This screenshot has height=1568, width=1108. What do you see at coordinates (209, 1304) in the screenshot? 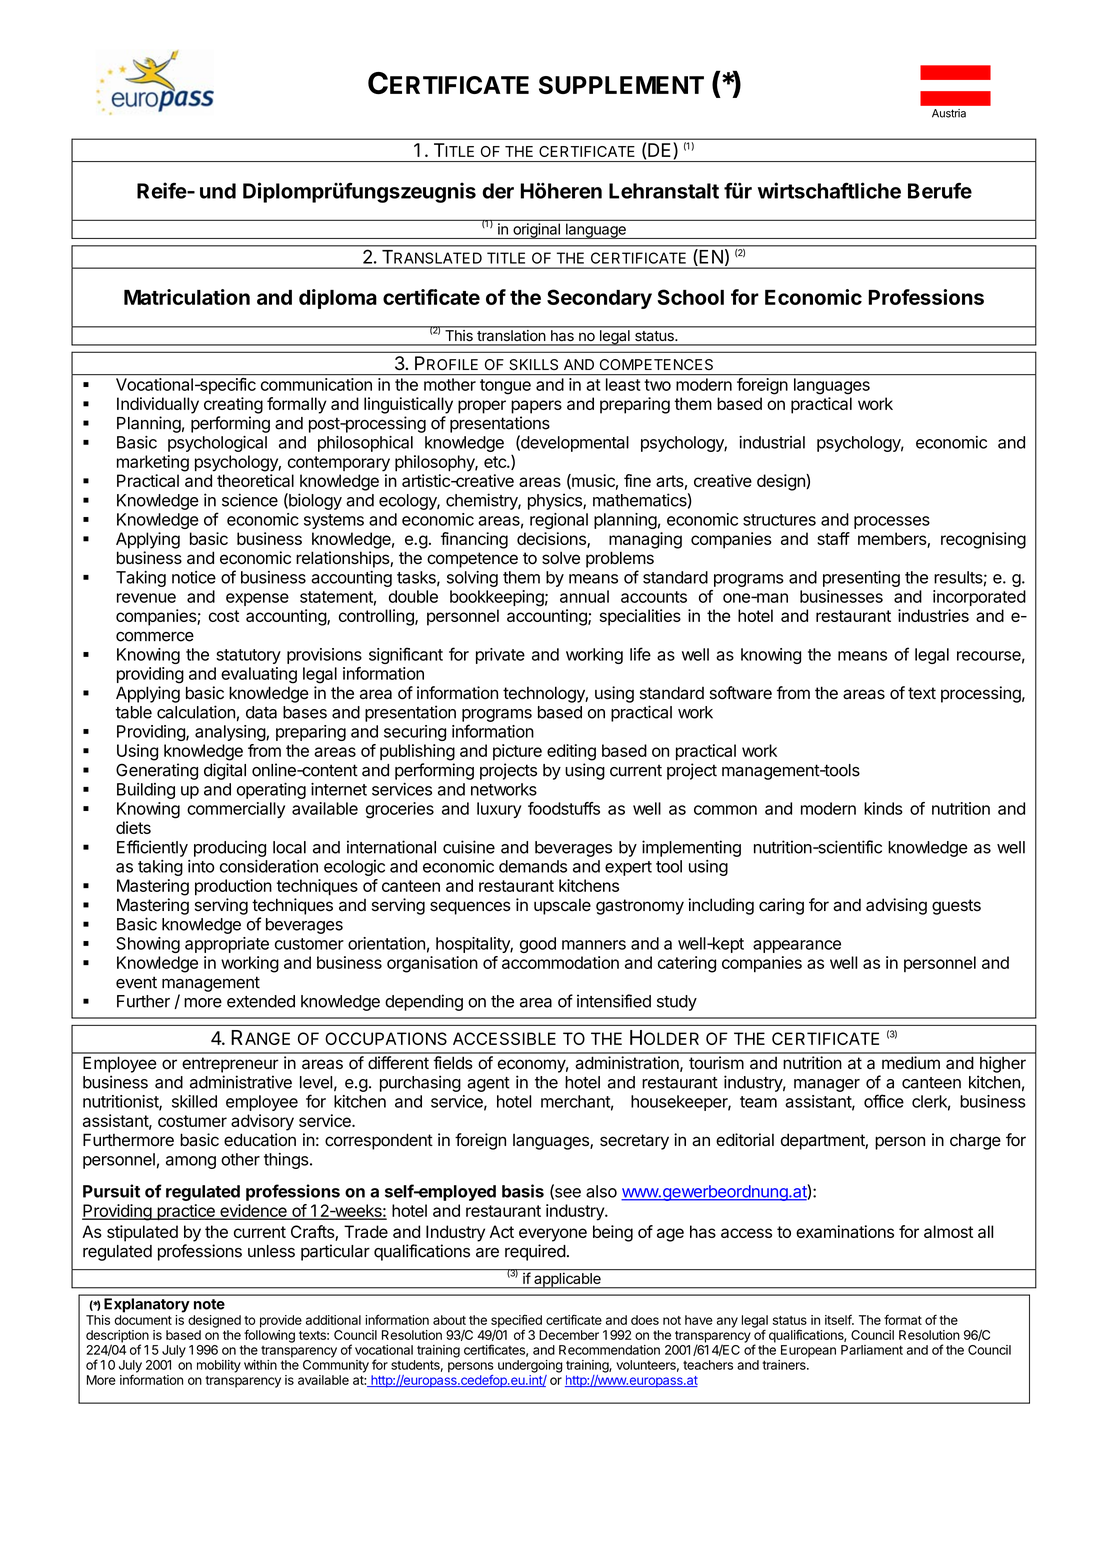
I see `note` at bounding box center [209, 1304].
